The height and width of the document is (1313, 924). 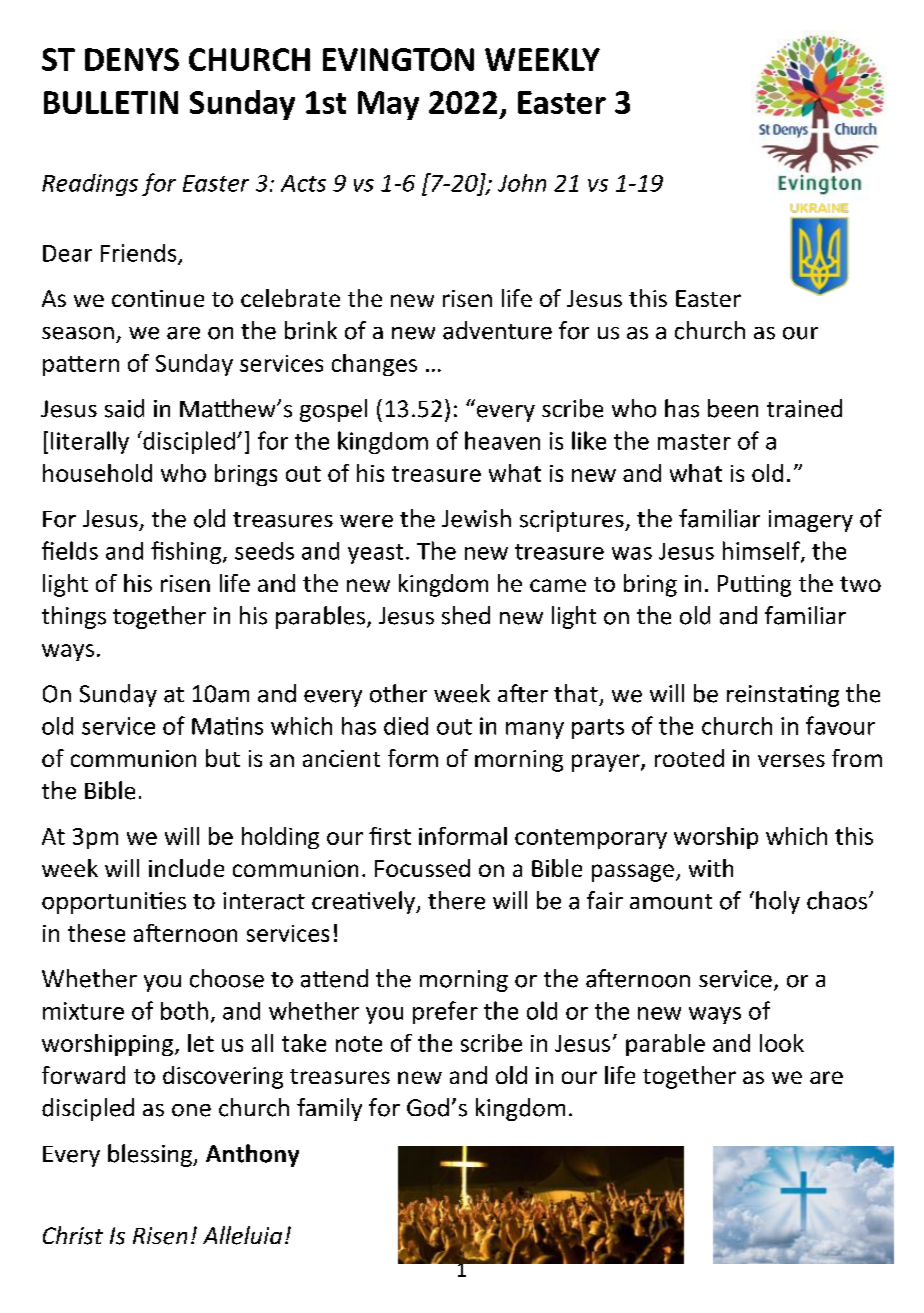 I want to click on things, so click(x=74, y=617).
